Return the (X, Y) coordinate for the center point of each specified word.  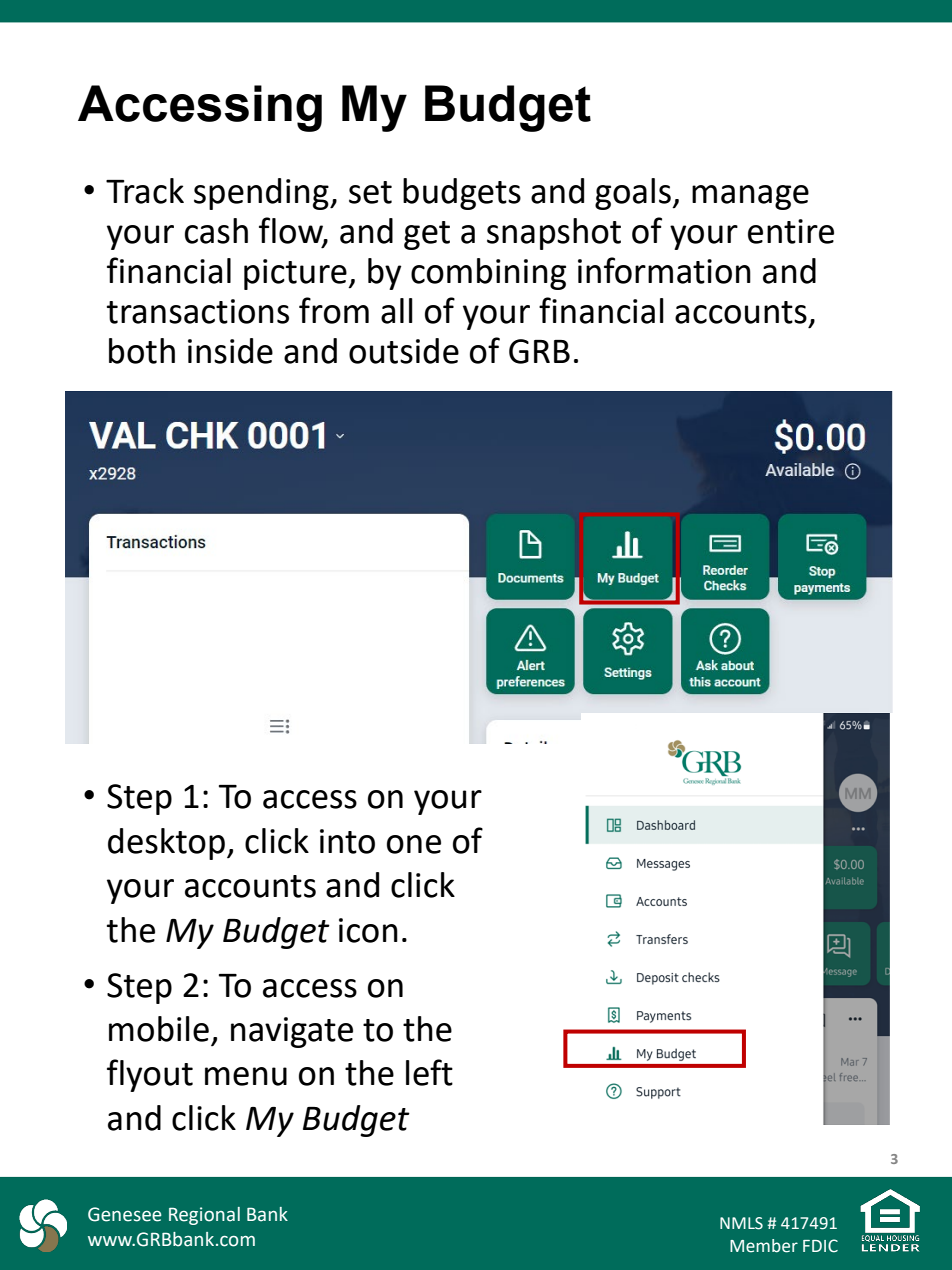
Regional (204, 1216)
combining (488, 274)
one (414, 844)
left (429, 1072)
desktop (166, 844)
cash (216, 231)
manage (750, 197)
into (347, 841)
